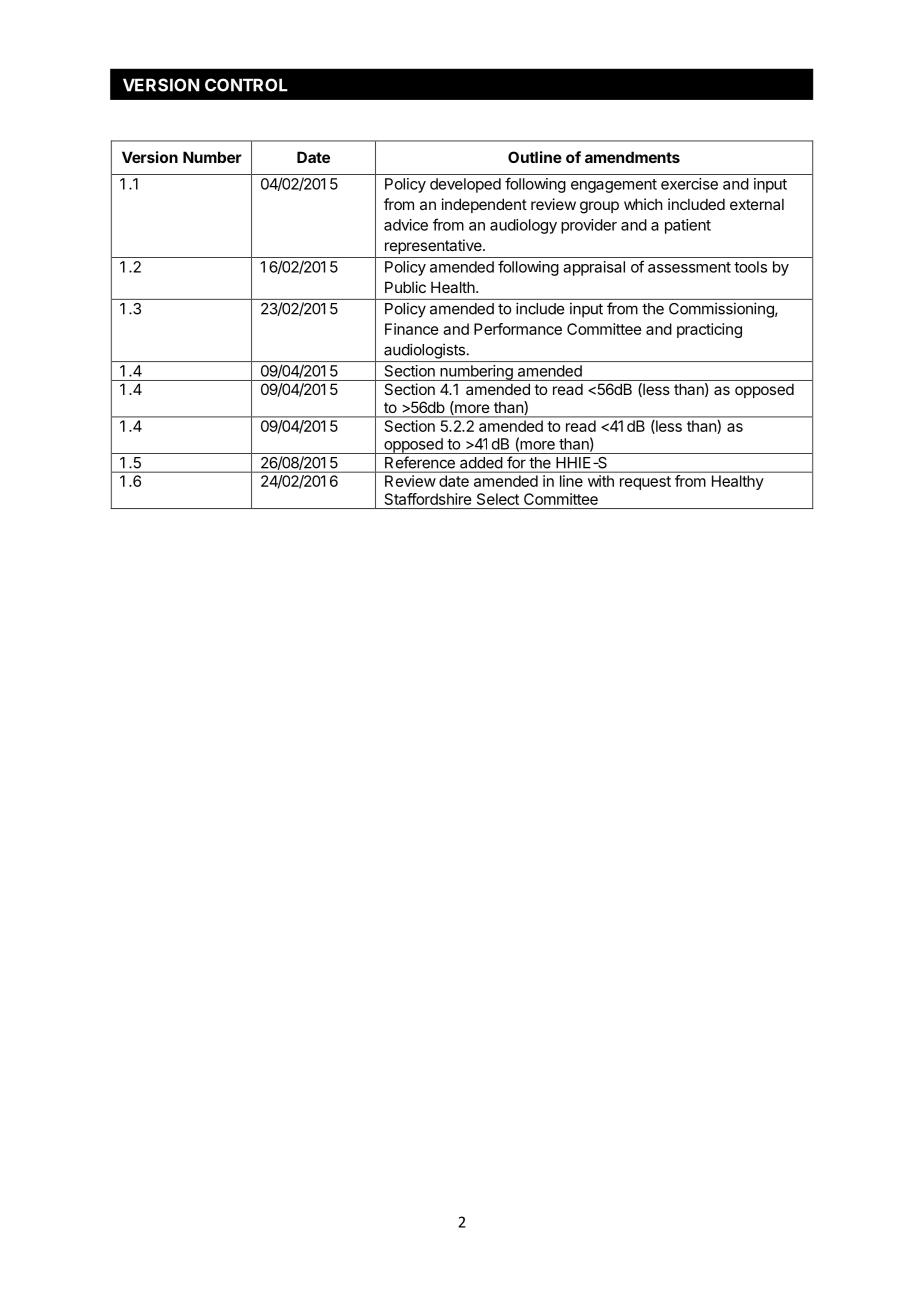 This page has width=924, height=1308. What do you see at coordinates (722, 310) in the page?
I see `Commissioning` at bounding box center [722, 310].
